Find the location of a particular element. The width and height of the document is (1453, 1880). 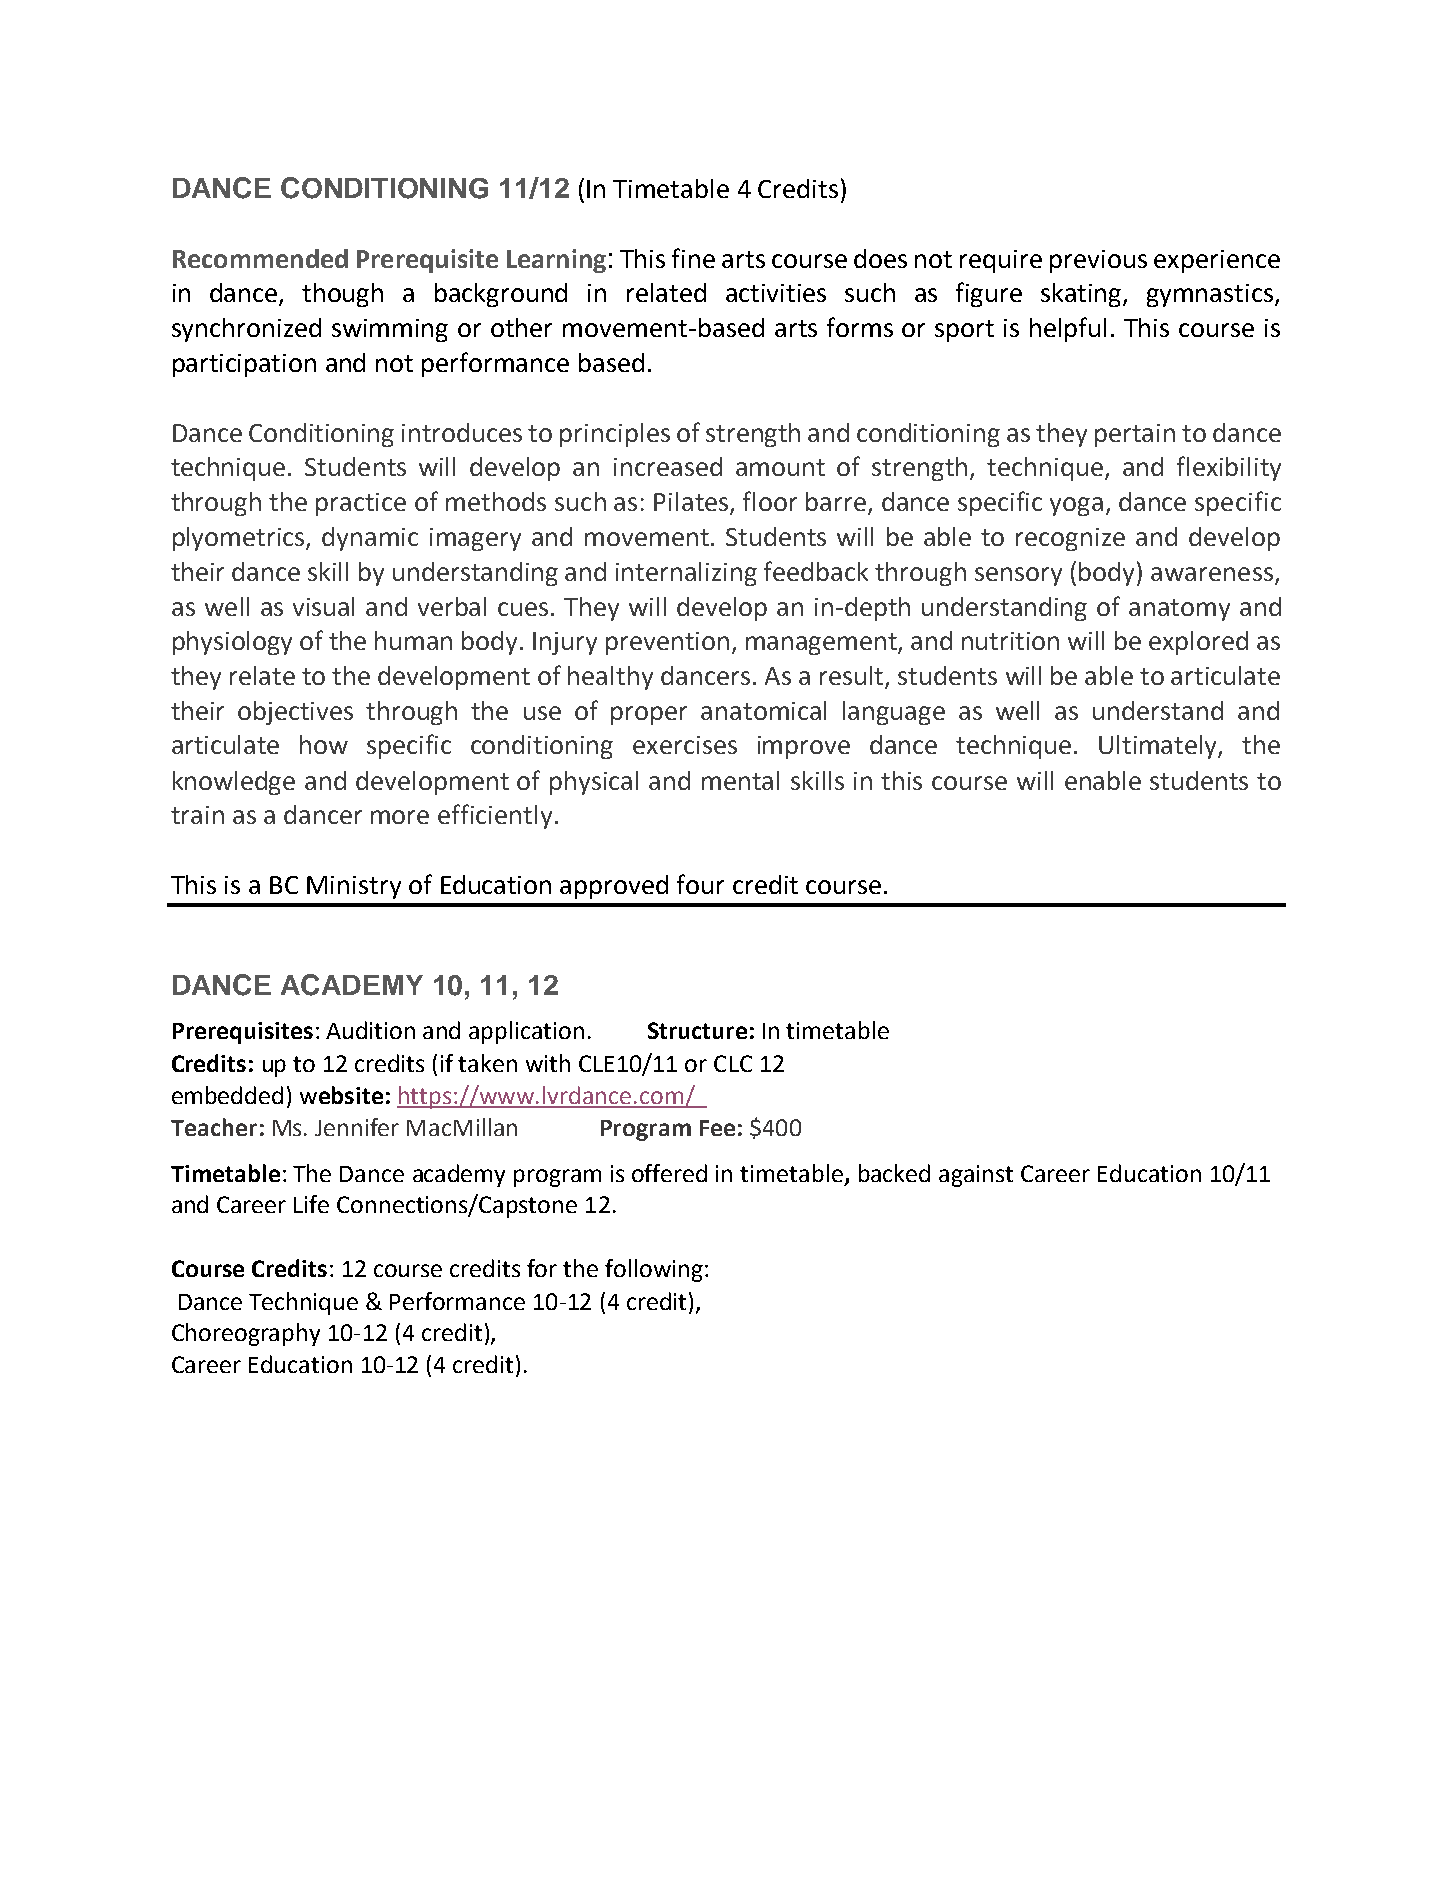

though is located at coordinates (342, 295).
